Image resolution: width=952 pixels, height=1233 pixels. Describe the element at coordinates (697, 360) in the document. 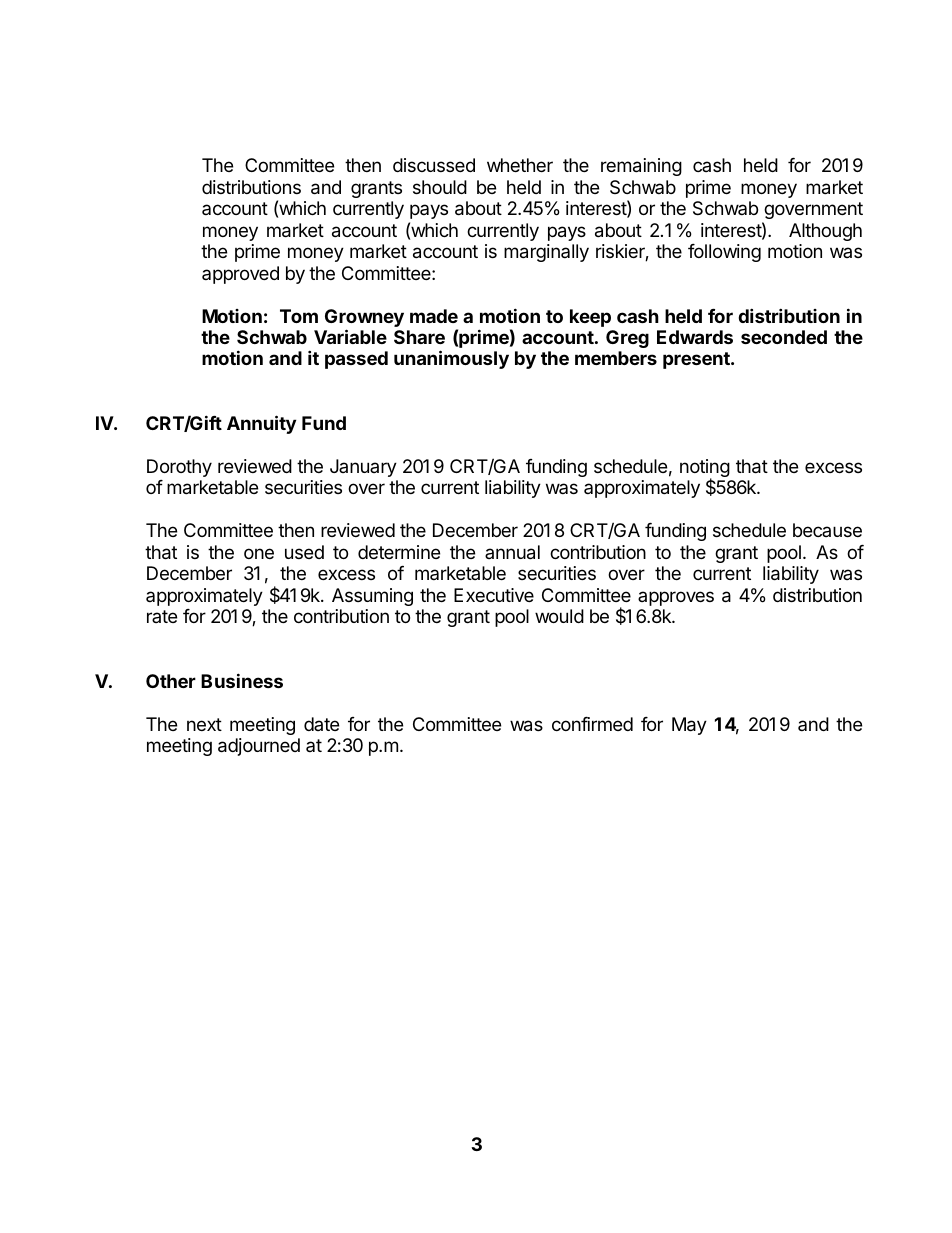

I see `present` at that location.
